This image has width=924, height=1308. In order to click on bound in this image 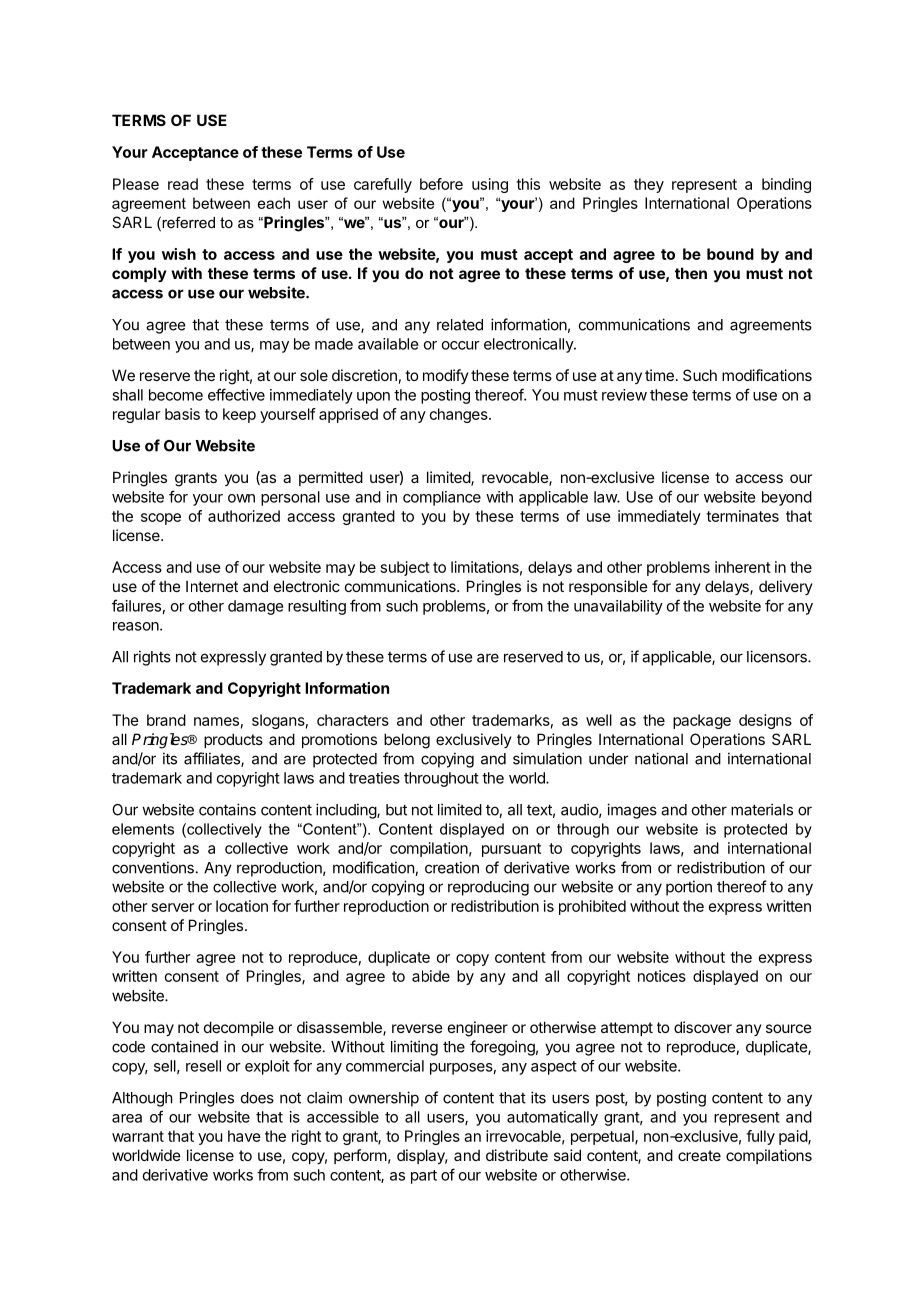, I will do `click(730, 254)`.
